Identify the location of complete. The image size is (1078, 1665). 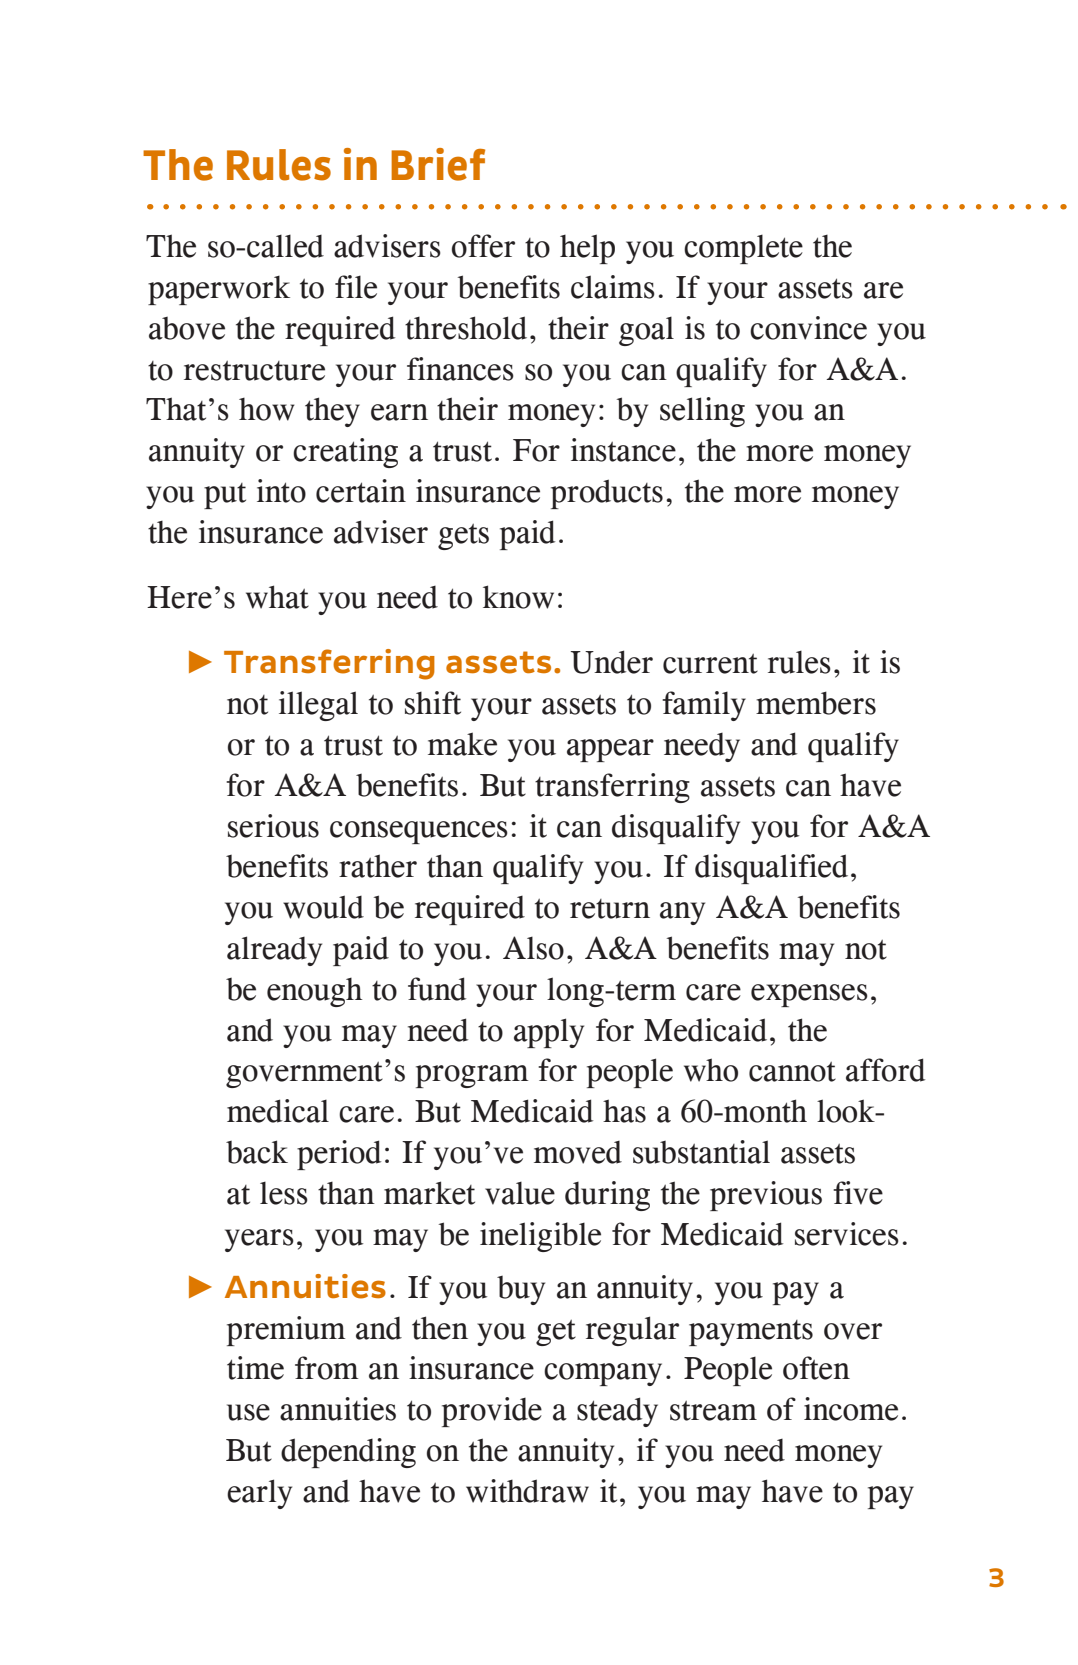
(743, 249).
